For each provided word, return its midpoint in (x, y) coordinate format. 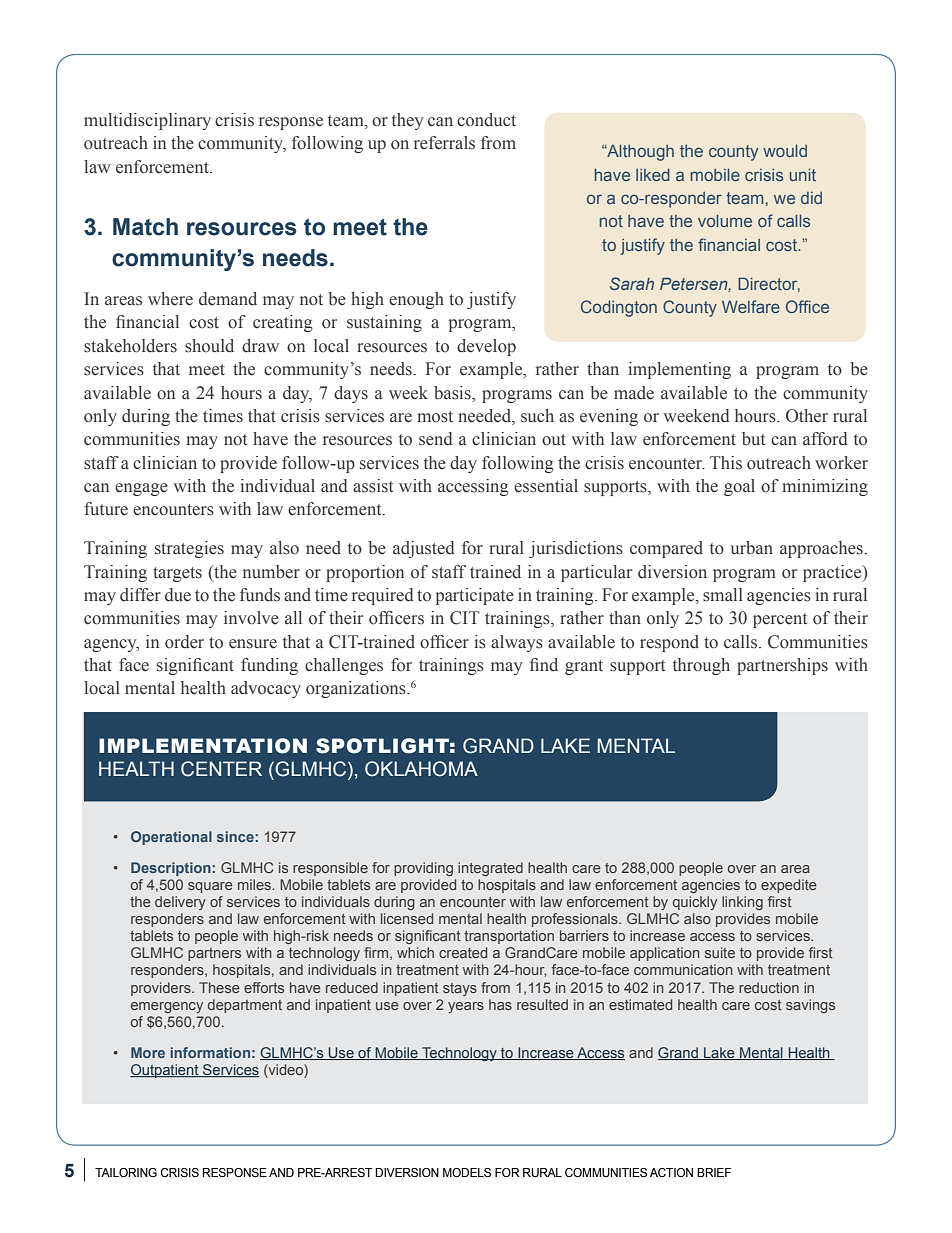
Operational (171, 838)
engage (141, 489)
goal (739, 487)
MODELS (467, 1172)
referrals (444, 143)
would (785, 151)
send (436, 439)
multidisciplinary (147, 121)
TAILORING (126, 1172)
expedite (789, 886)
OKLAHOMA (421, 769)
